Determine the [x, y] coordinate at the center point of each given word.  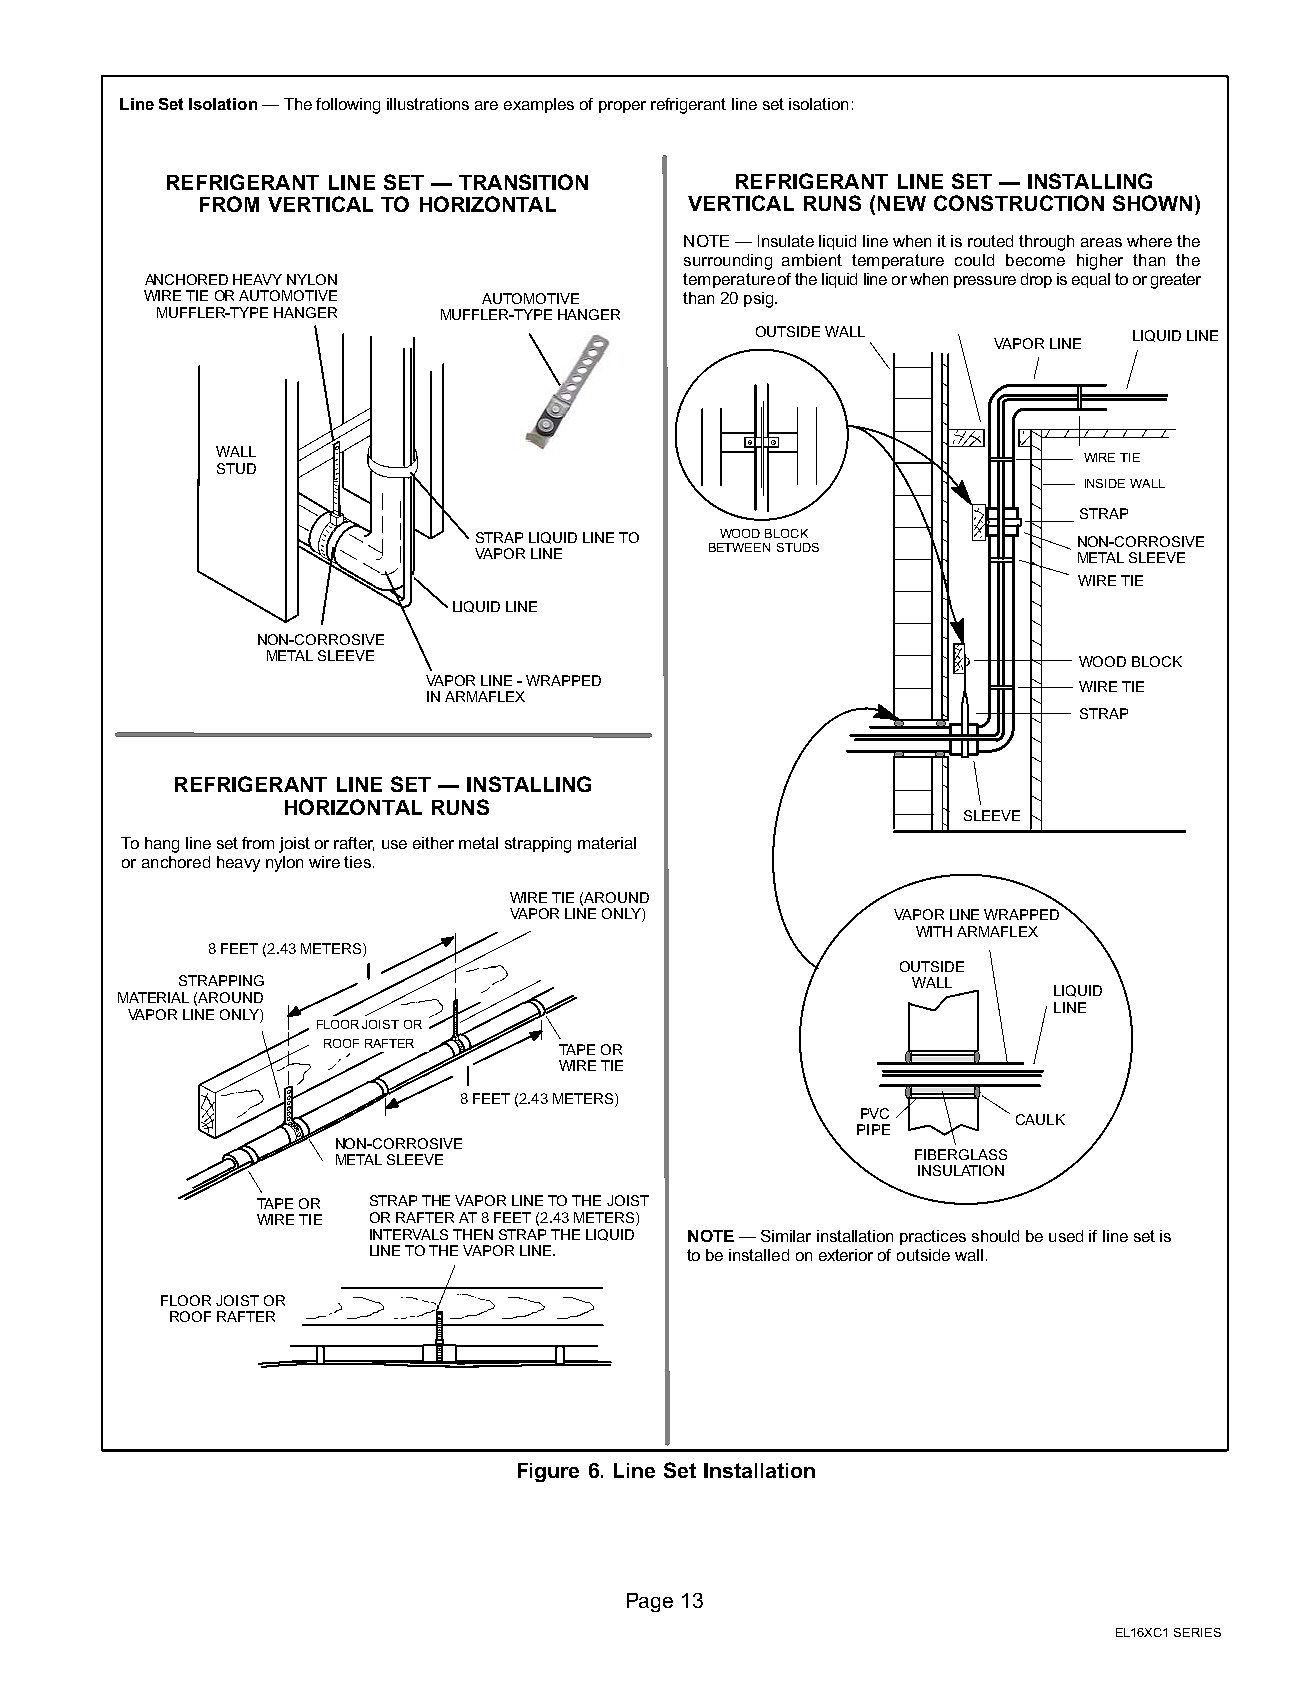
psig [758, 300]
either [433, 843]
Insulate [786, 241]
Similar [786, 1236]
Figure [548, 1472]
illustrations [428, 104]
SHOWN [1152, 203]
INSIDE [1105, 483]
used [1066, 1236]
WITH [934, 931]
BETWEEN [739, 547]
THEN [473, 1234]
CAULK [1040, 1119]
